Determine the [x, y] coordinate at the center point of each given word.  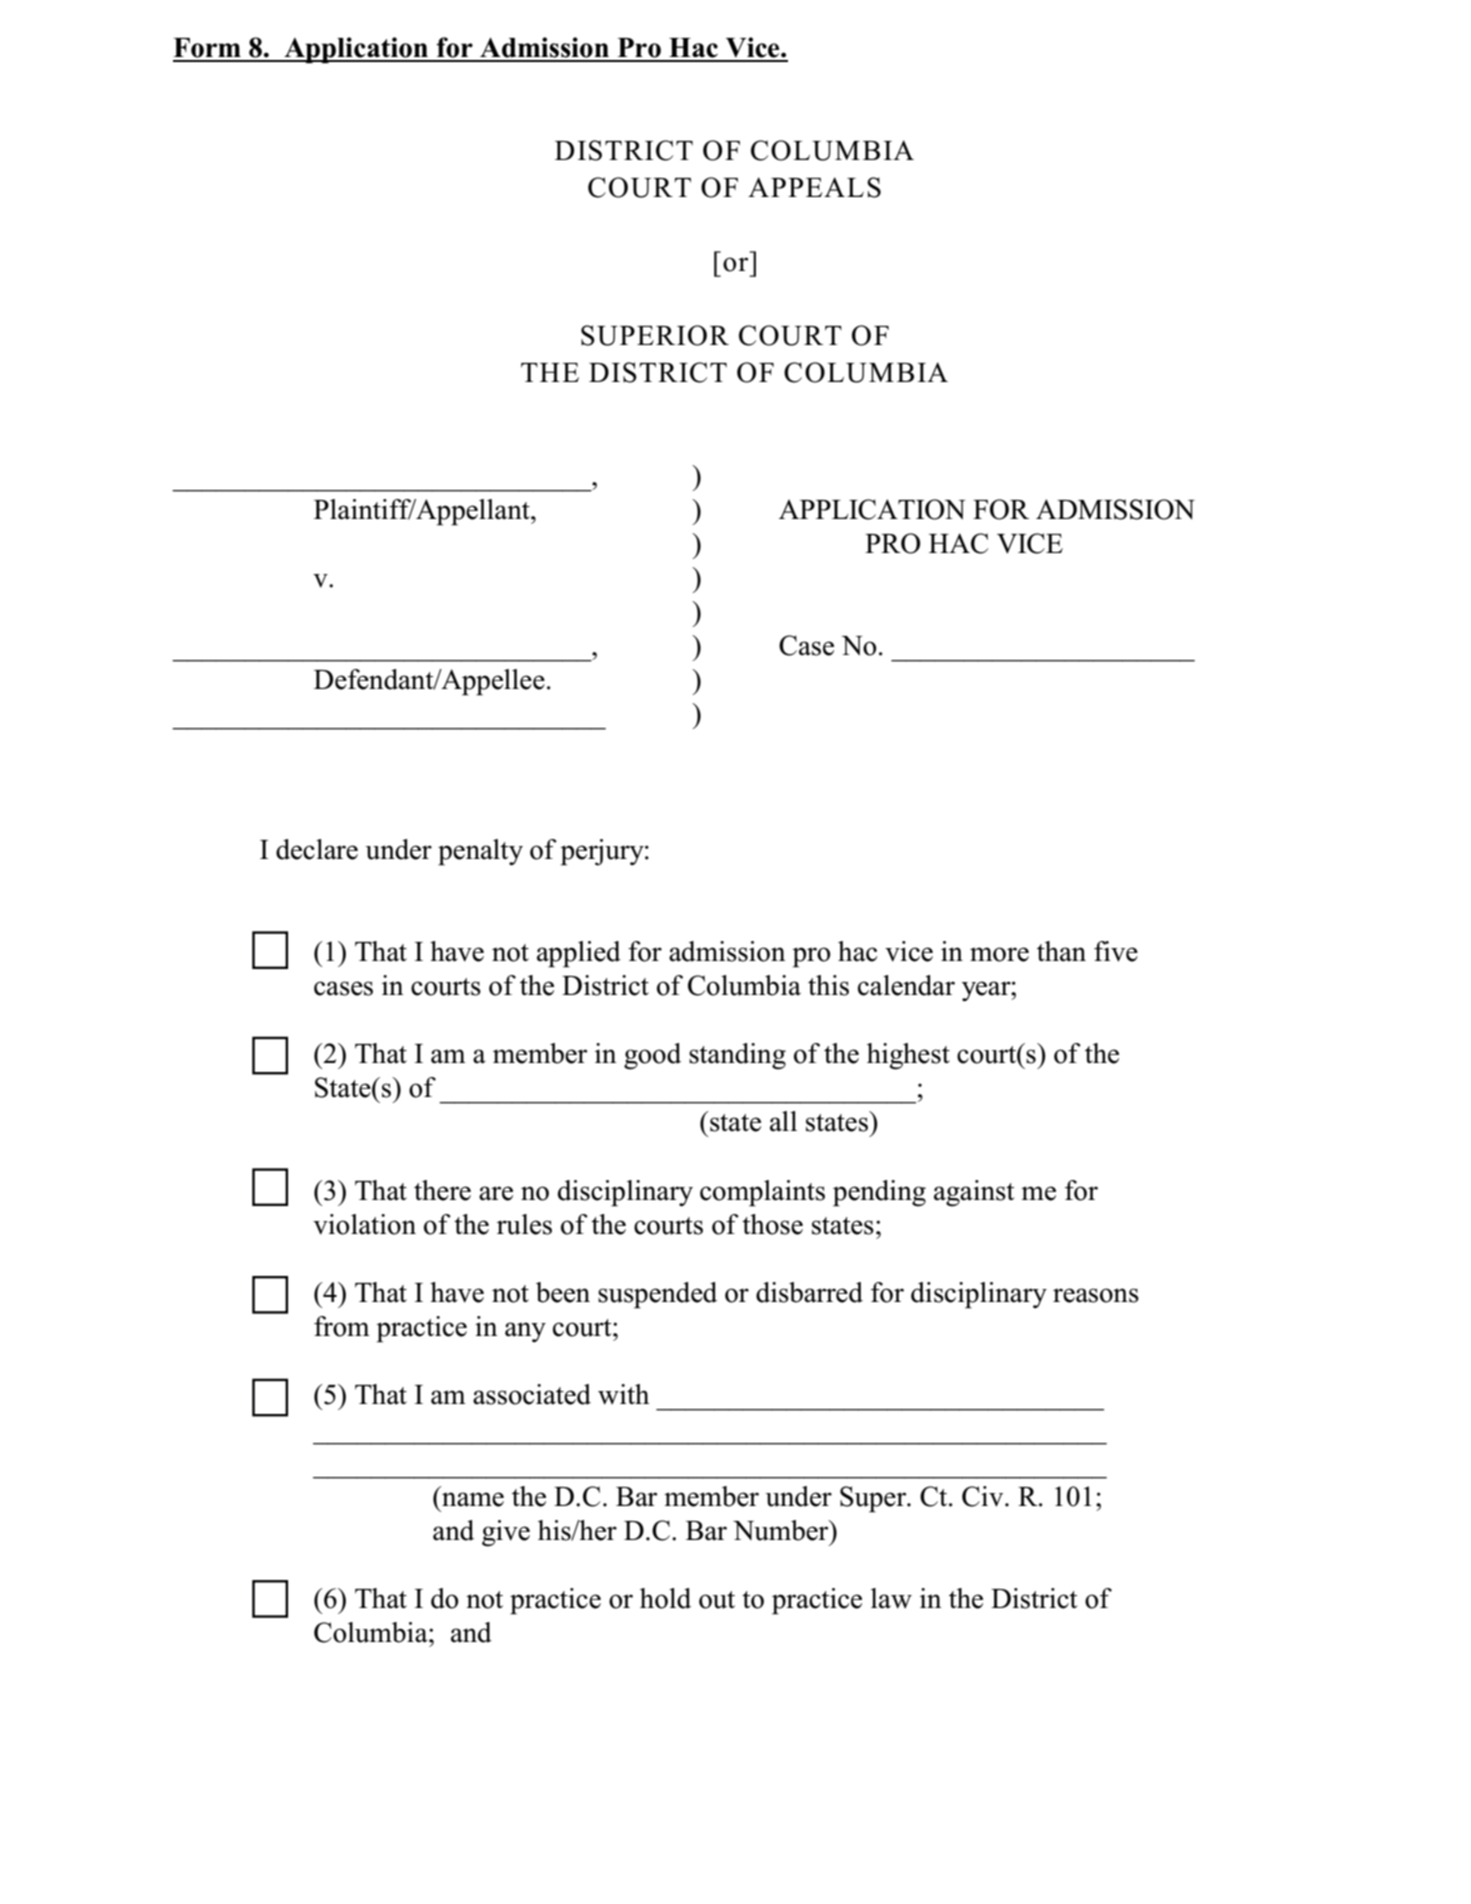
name [473, 1499]
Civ [984, 1496]
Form [207, 48]
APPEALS [814, 187]
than [1061, 951]
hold [665, 1598]
